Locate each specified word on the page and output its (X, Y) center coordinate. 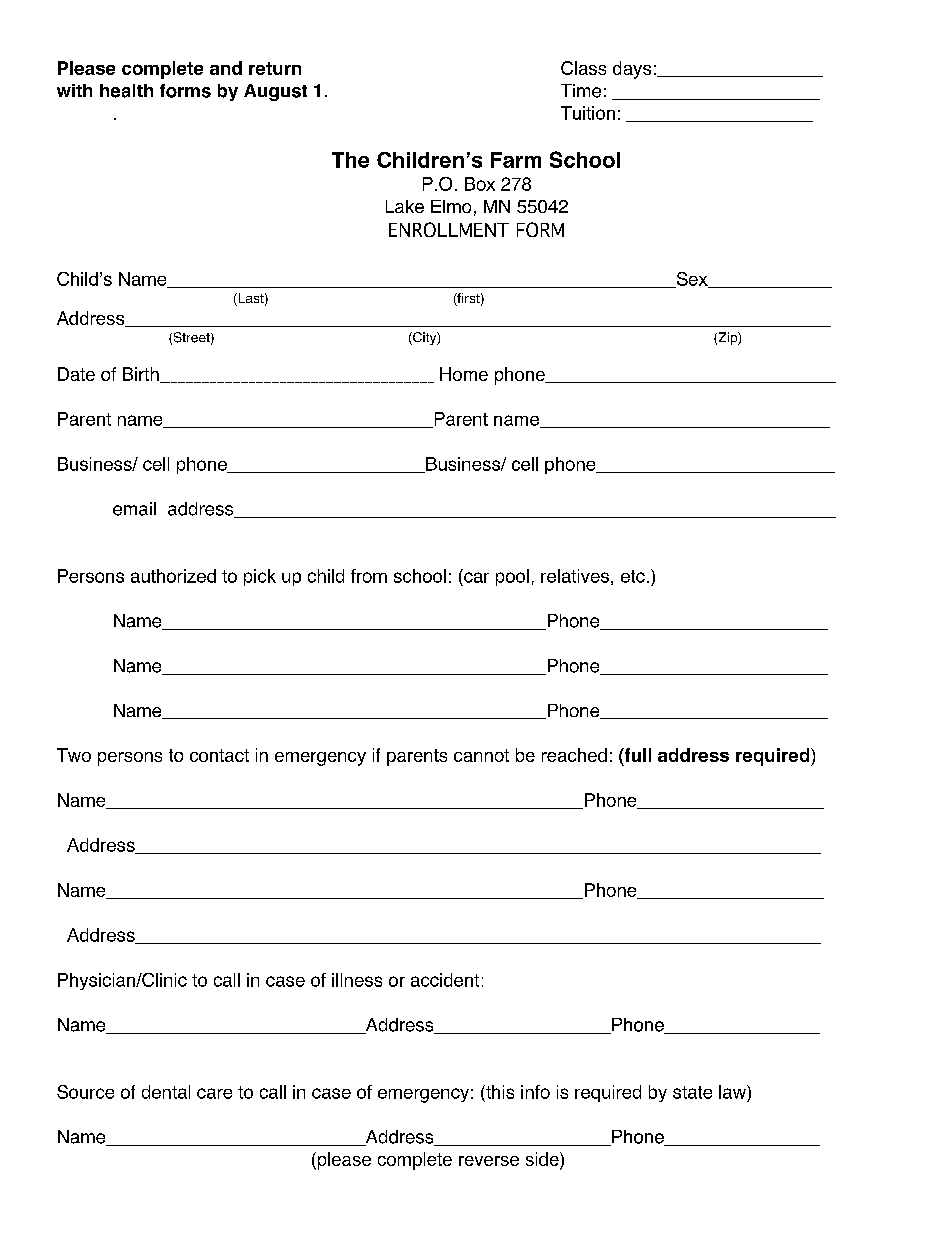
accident (445, 980)
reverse (489, 1161)
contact (219, 755)
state (692, 1092)
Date (76, 374)
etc (633, 576)
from (369, 576)
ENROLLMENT (449, 229)
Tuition (588, 113)
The (350, 160)
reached (574, 755)
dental (166, 1092)
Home (464, 374)
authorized (173, 576)
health (126, 91)
